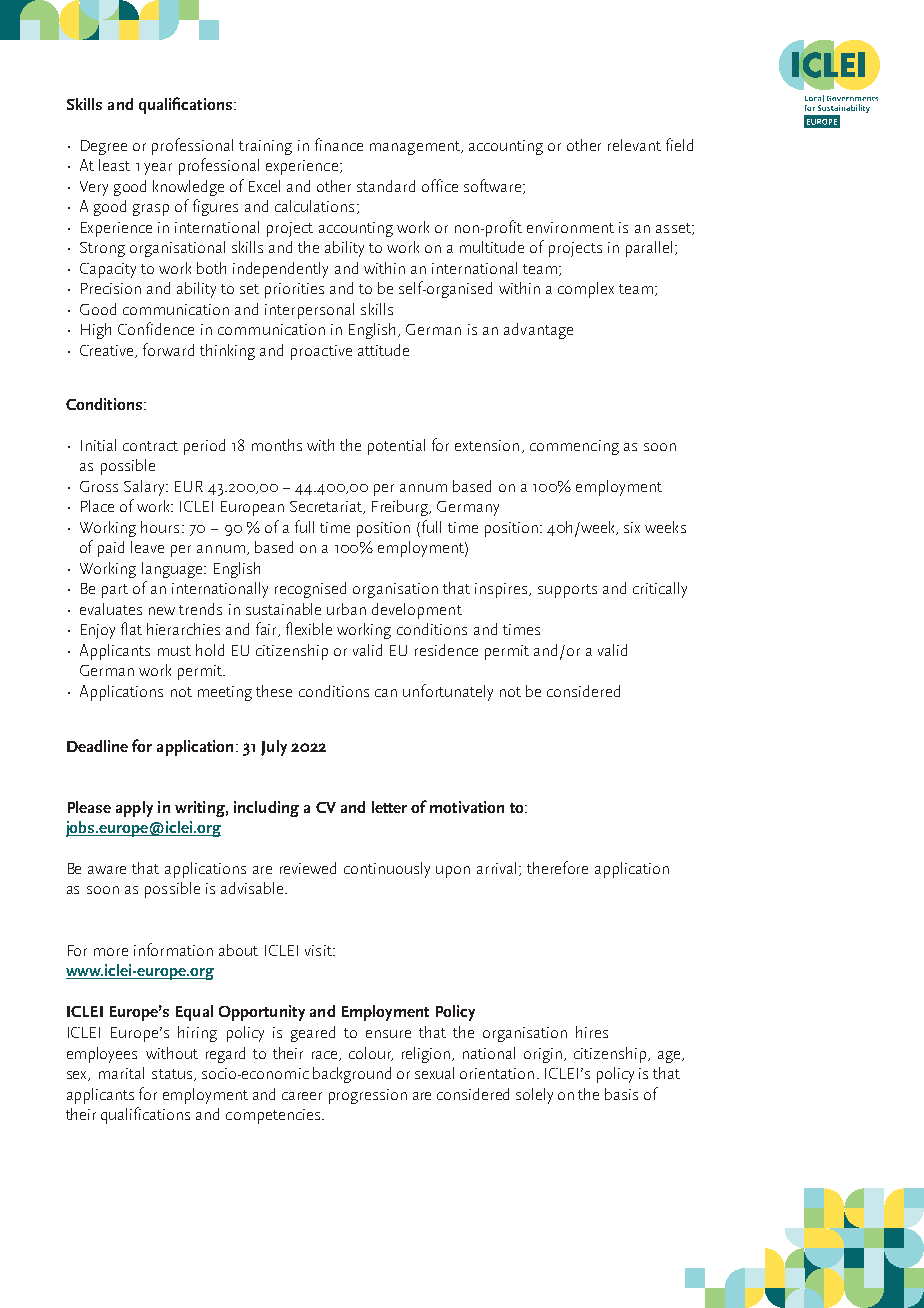 This document has height=1308, width=924. I want to click on standard, so click(386, 186).
